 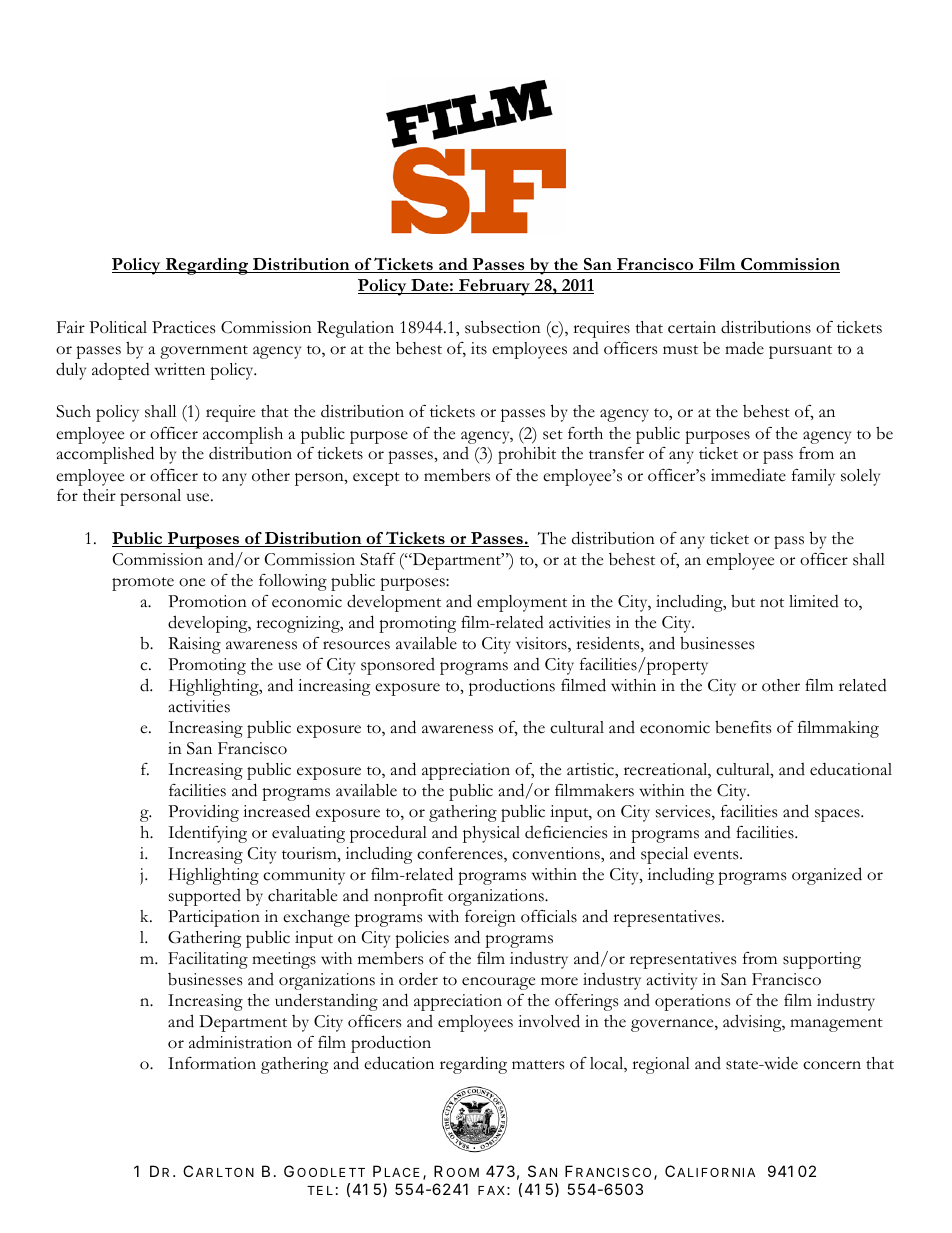 I want to click on matters, so click(x=538, y=1065).
